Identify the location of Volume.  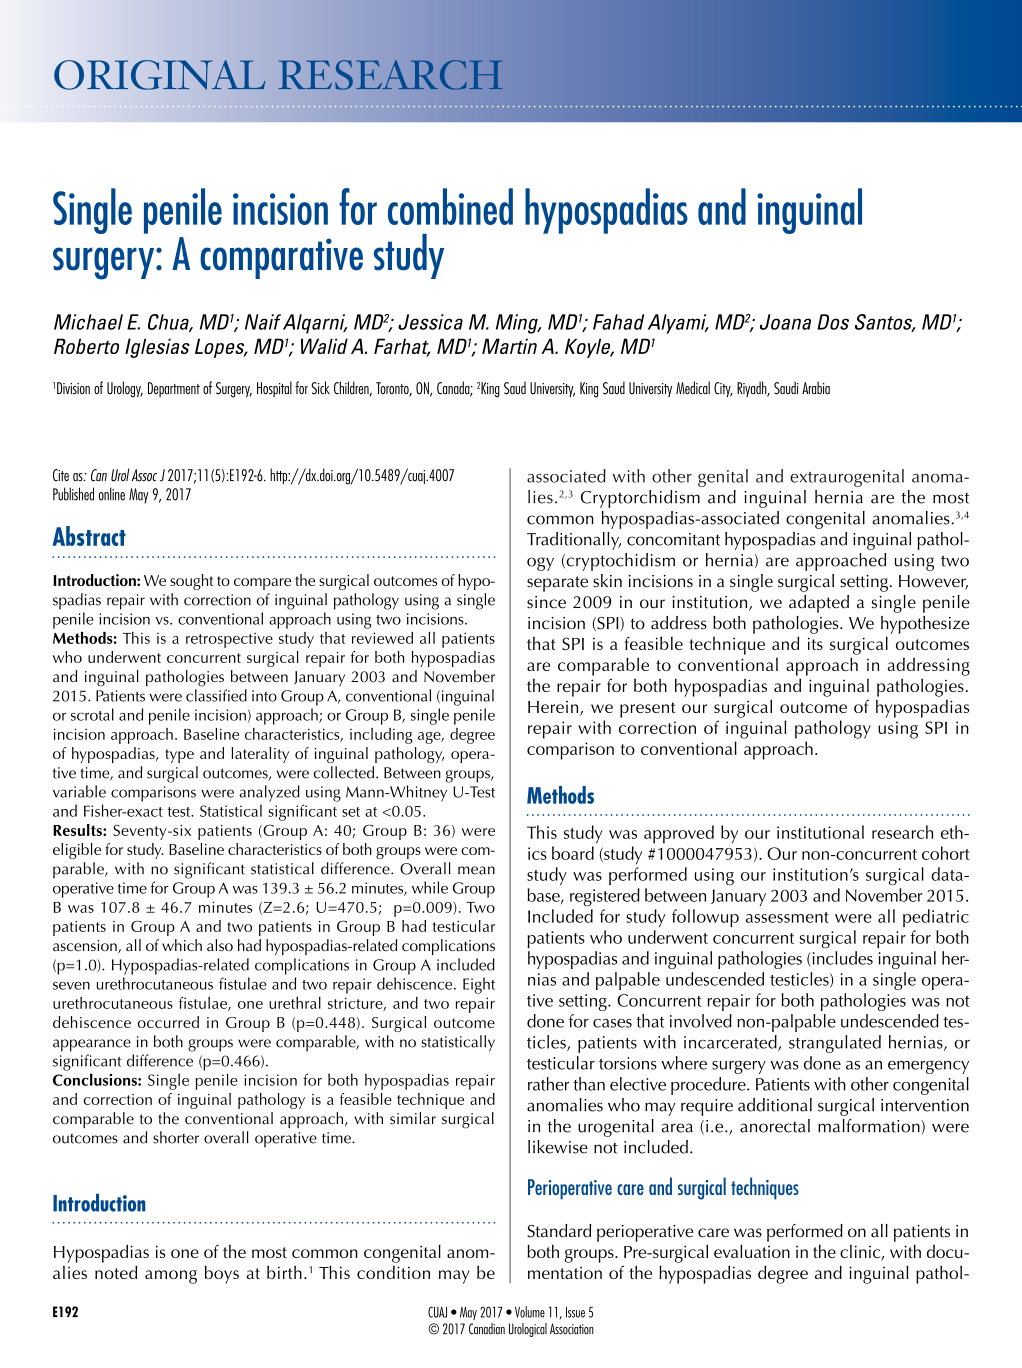
(530, 1312).
